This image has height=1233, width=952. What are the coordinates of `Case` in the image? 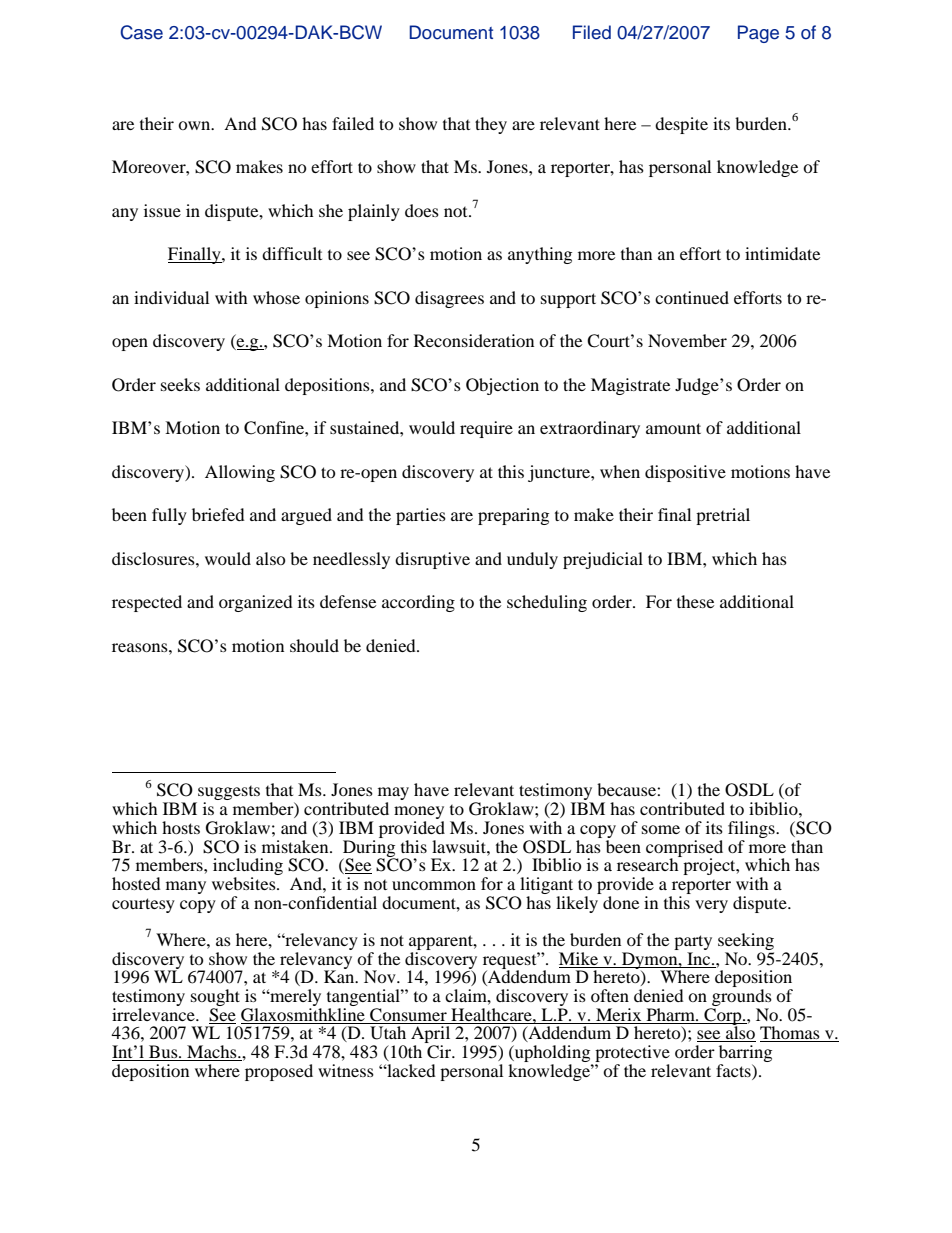 It's located at (141, 32).
